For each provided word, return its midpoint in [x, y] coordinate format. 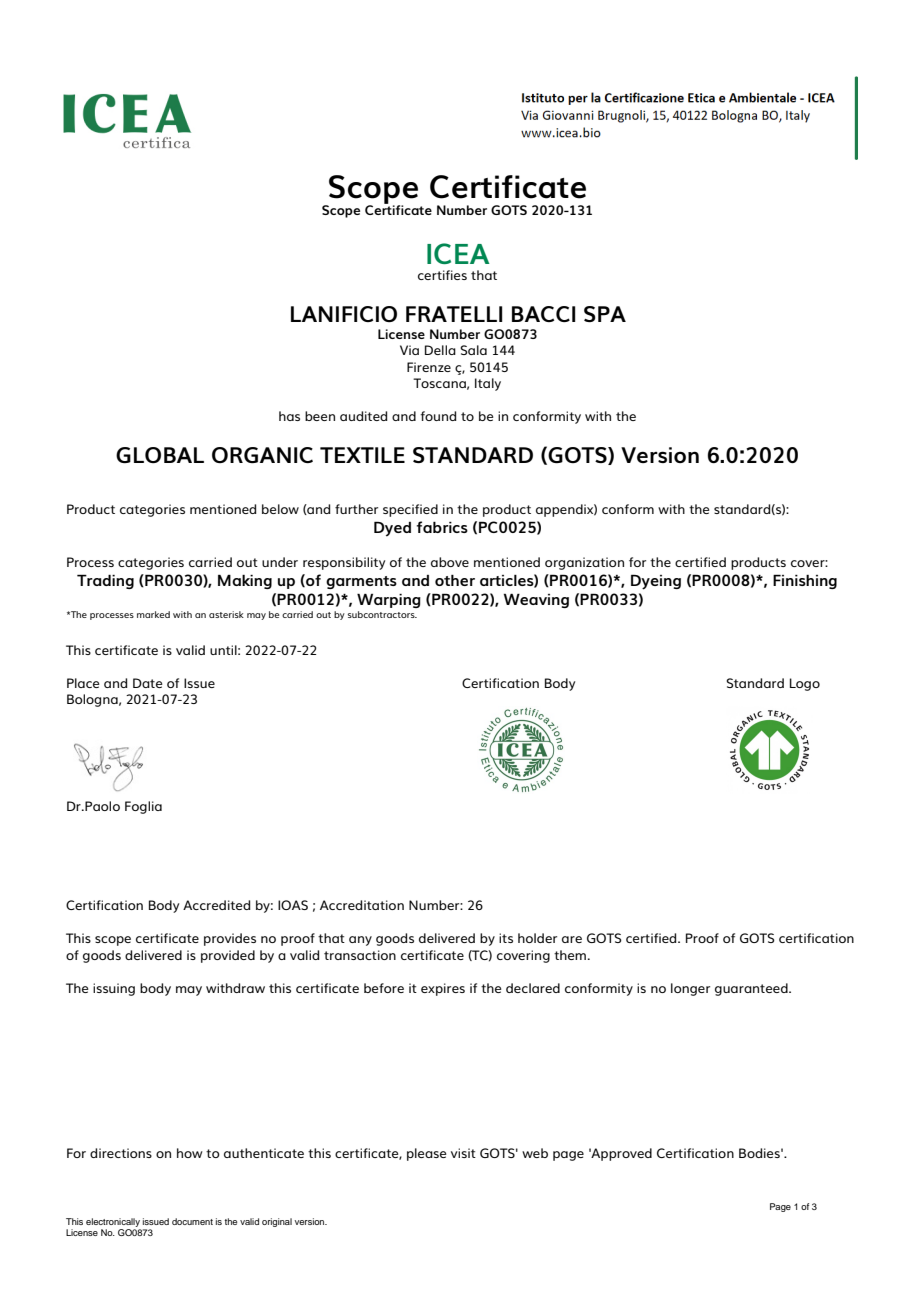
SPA [605, 314]
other [455, 580]
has [289, 416]
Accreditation [362, 905]
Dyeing [656, 582]
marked [153, 614]
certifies [442, 275]
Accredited [217, 905]
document [192, 1221]
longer [690, 989]
